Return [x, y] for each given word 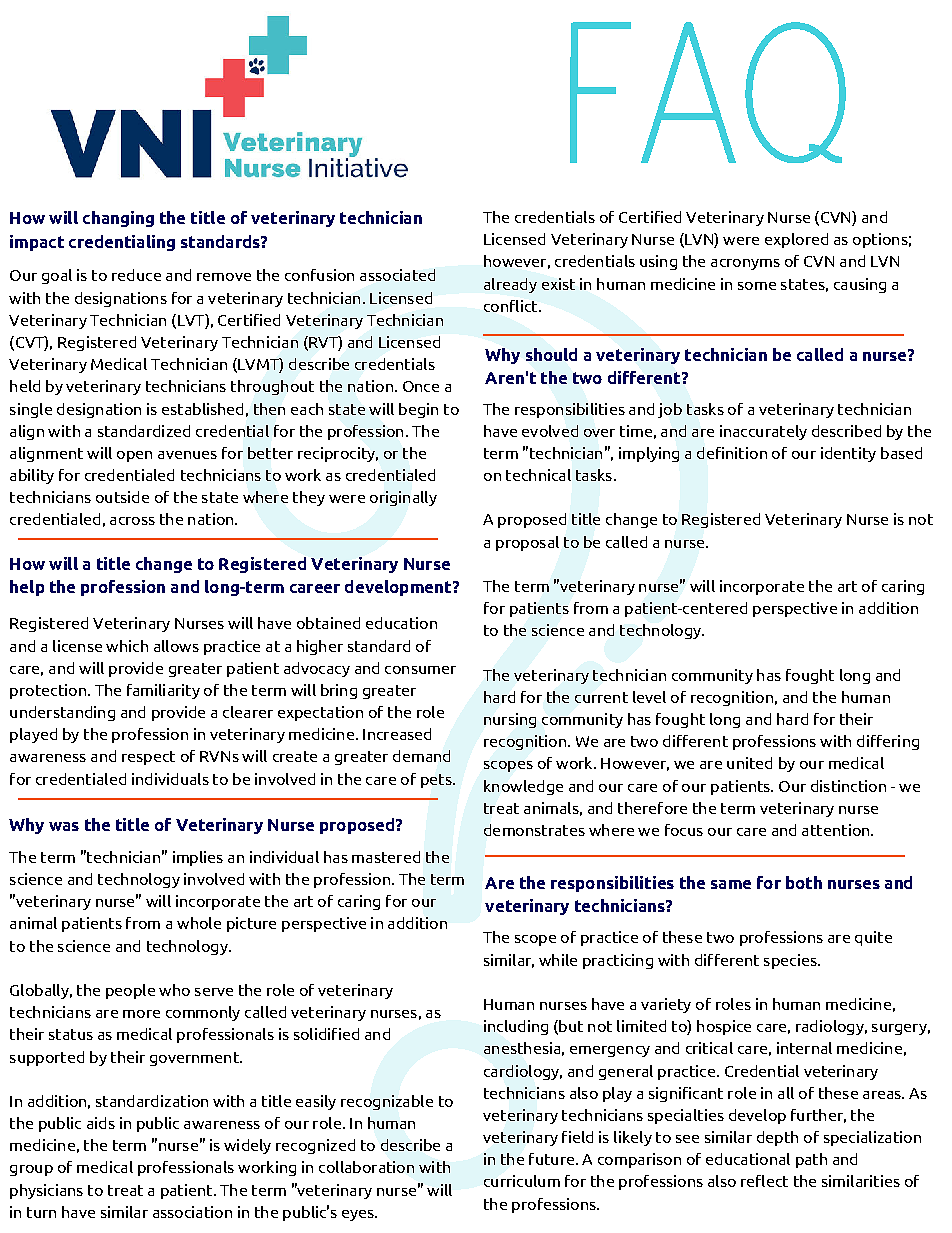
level [649, 697]
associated [397, 275]
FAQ [708, 92]
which [127, 646]
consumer [420, 670]
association [192, 1212]
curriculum [522, 1181]
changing [118, 219]
